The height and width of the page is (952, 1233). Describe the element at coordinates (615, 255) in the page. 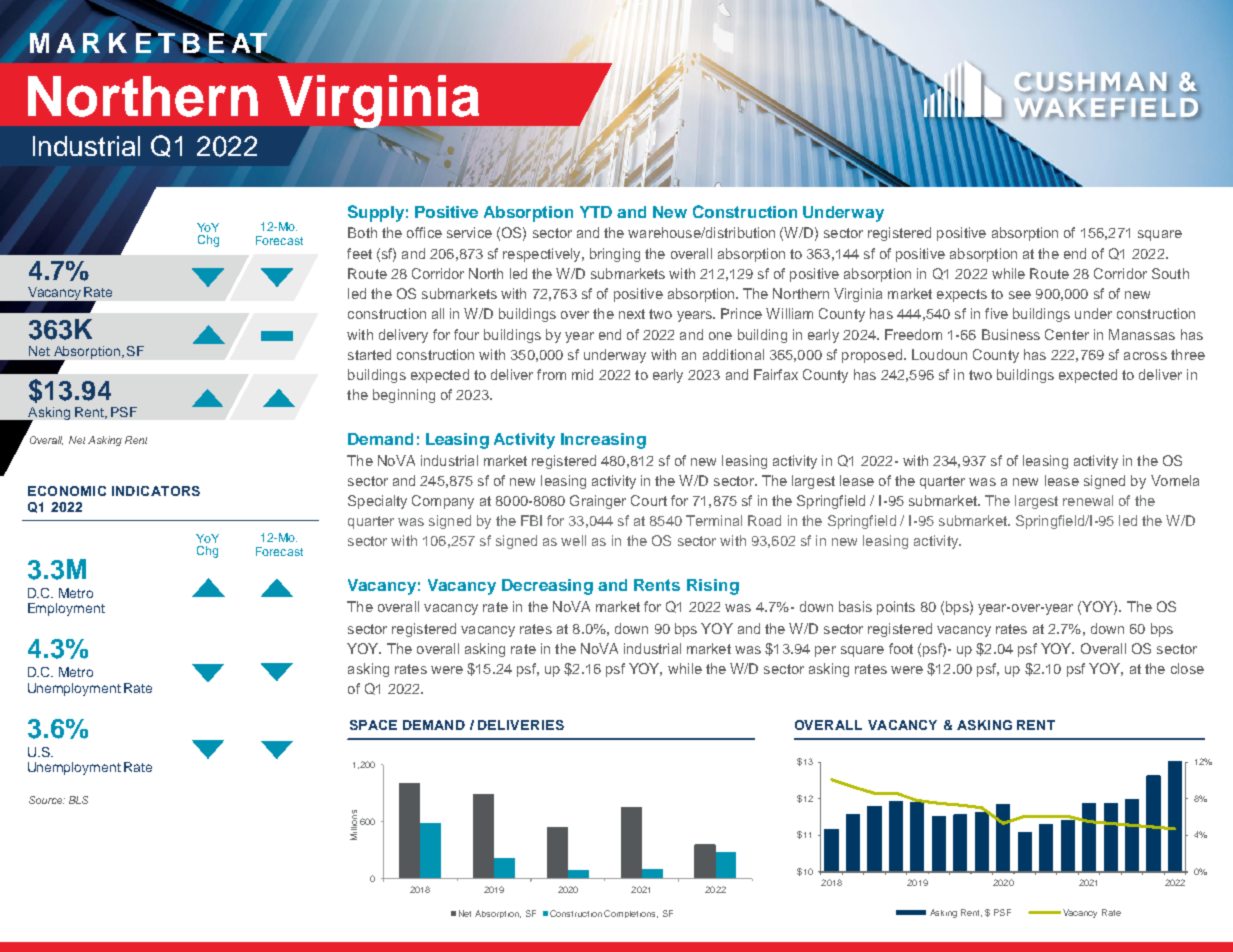

I see `bringing` at that location.
